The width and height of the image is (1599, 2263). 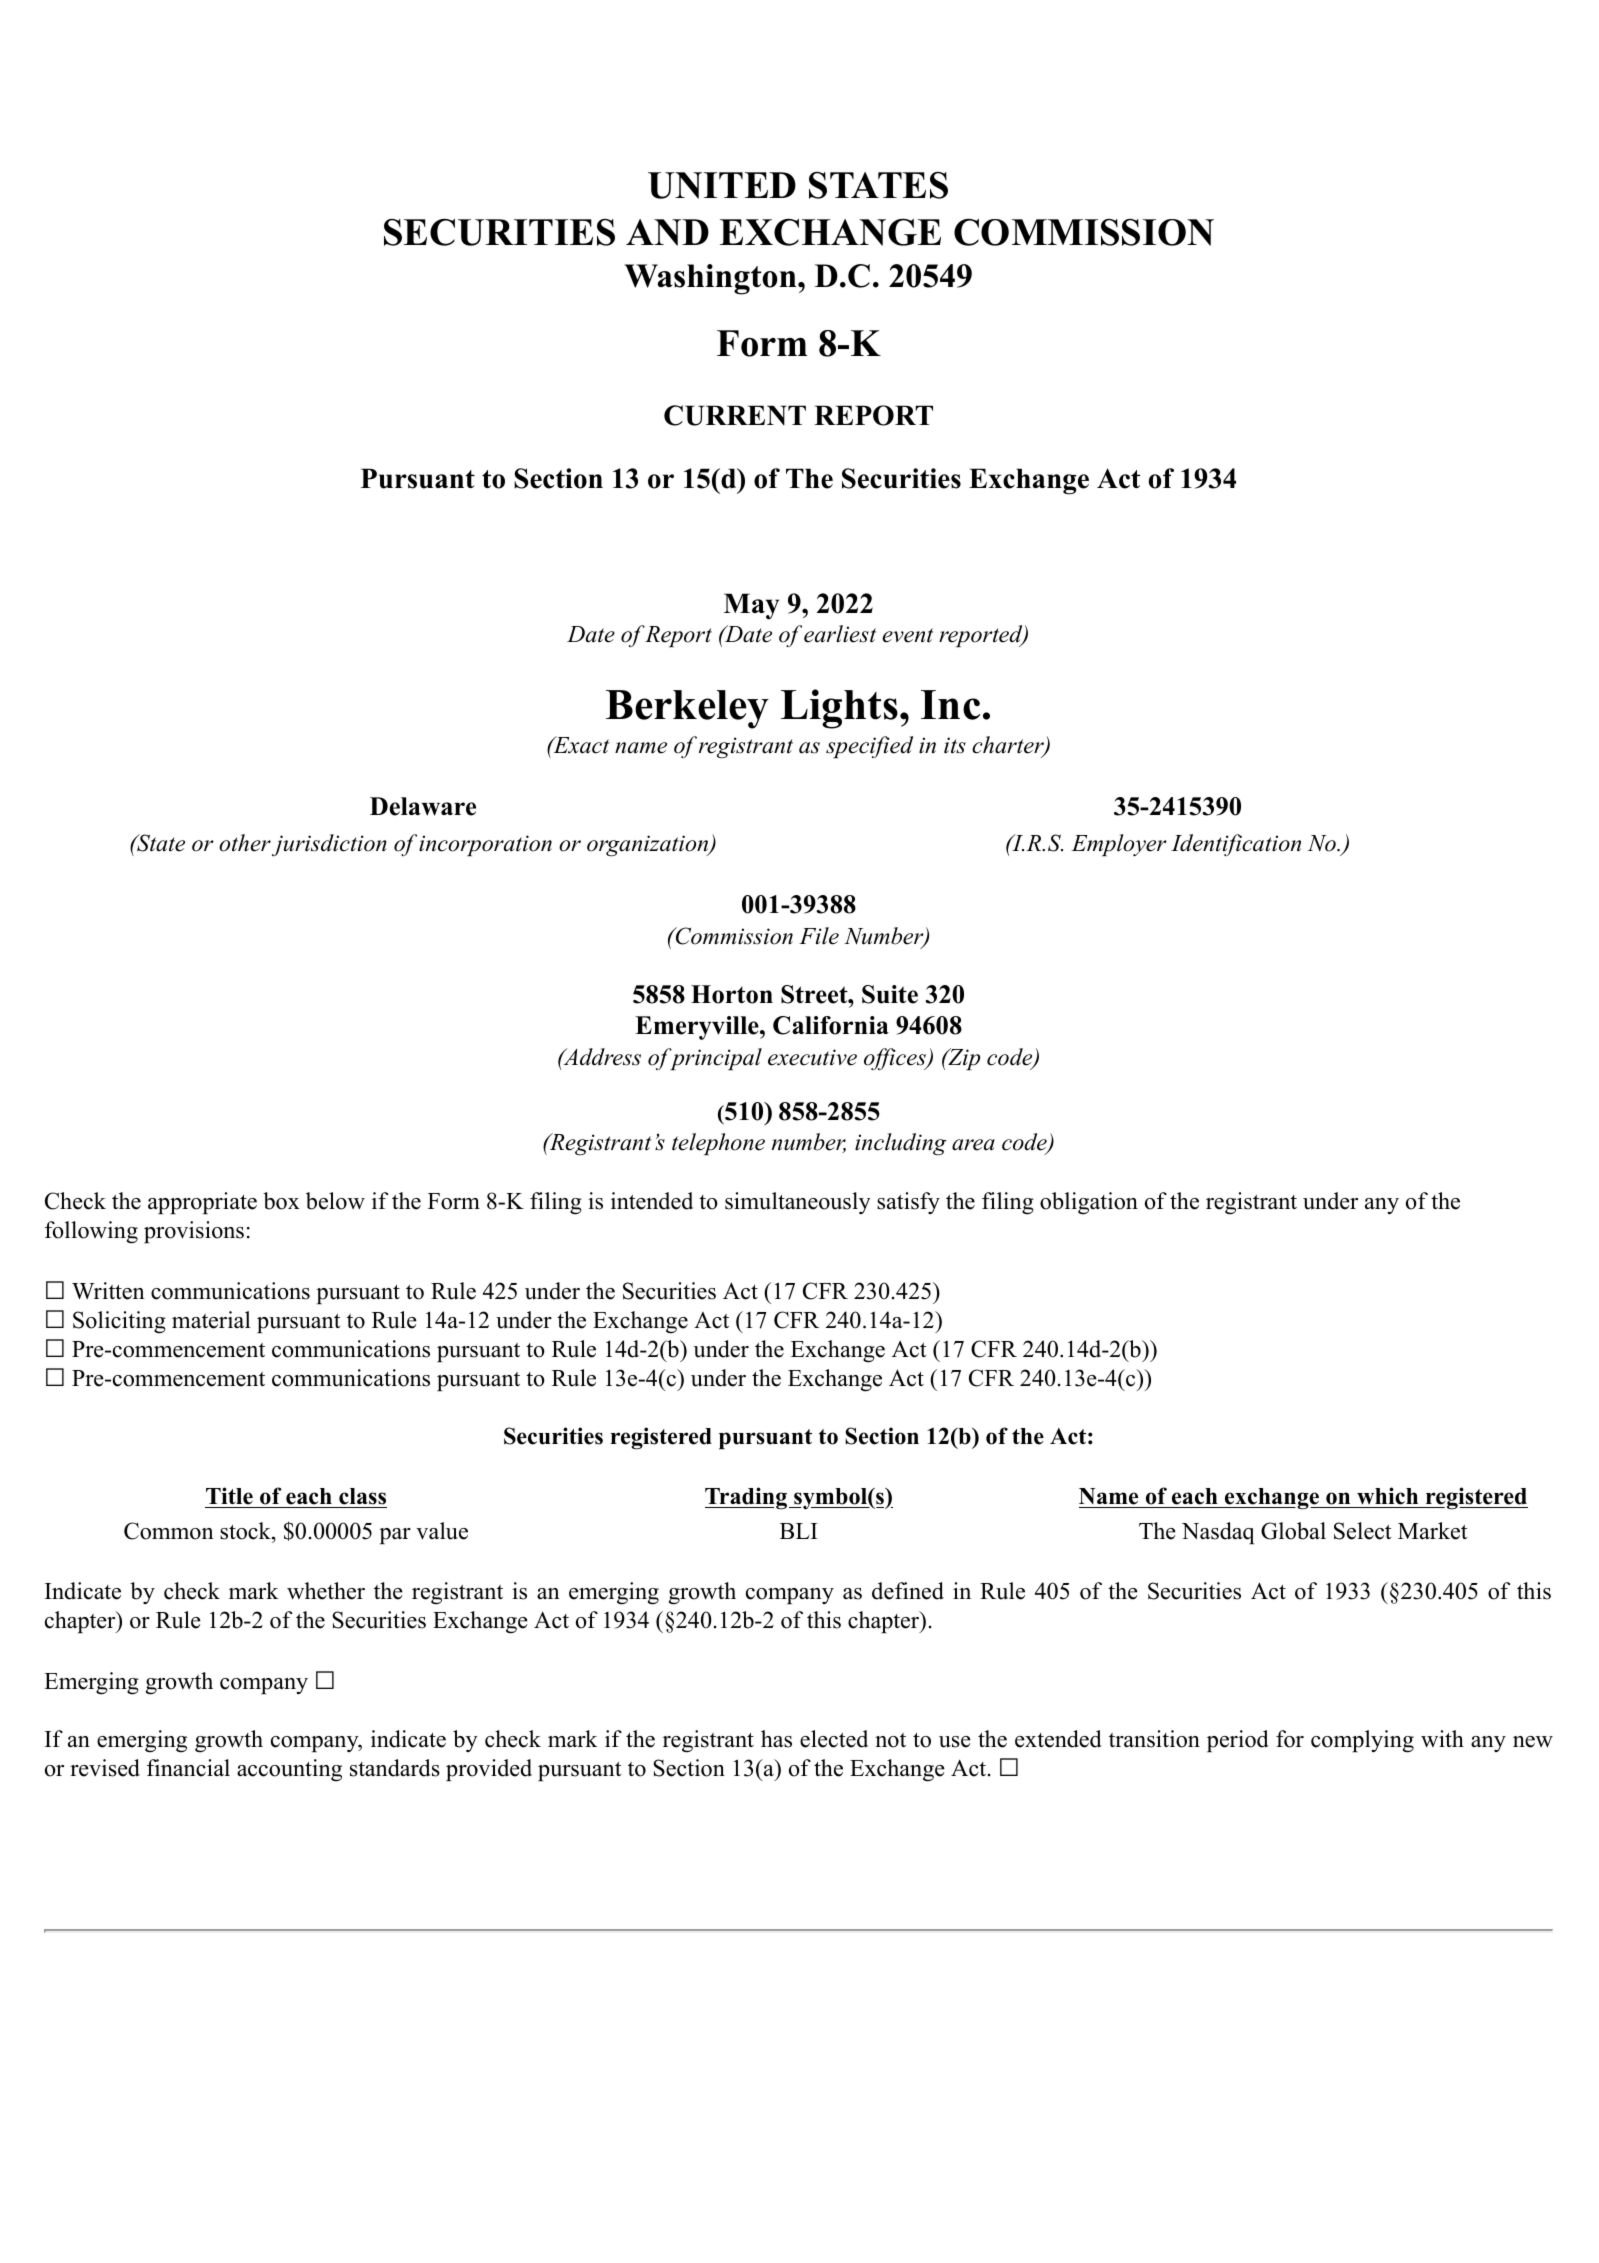 What do you see at coordinates (840, 634) in the image?
I see `earliest` at bounding box center [840, 634].
